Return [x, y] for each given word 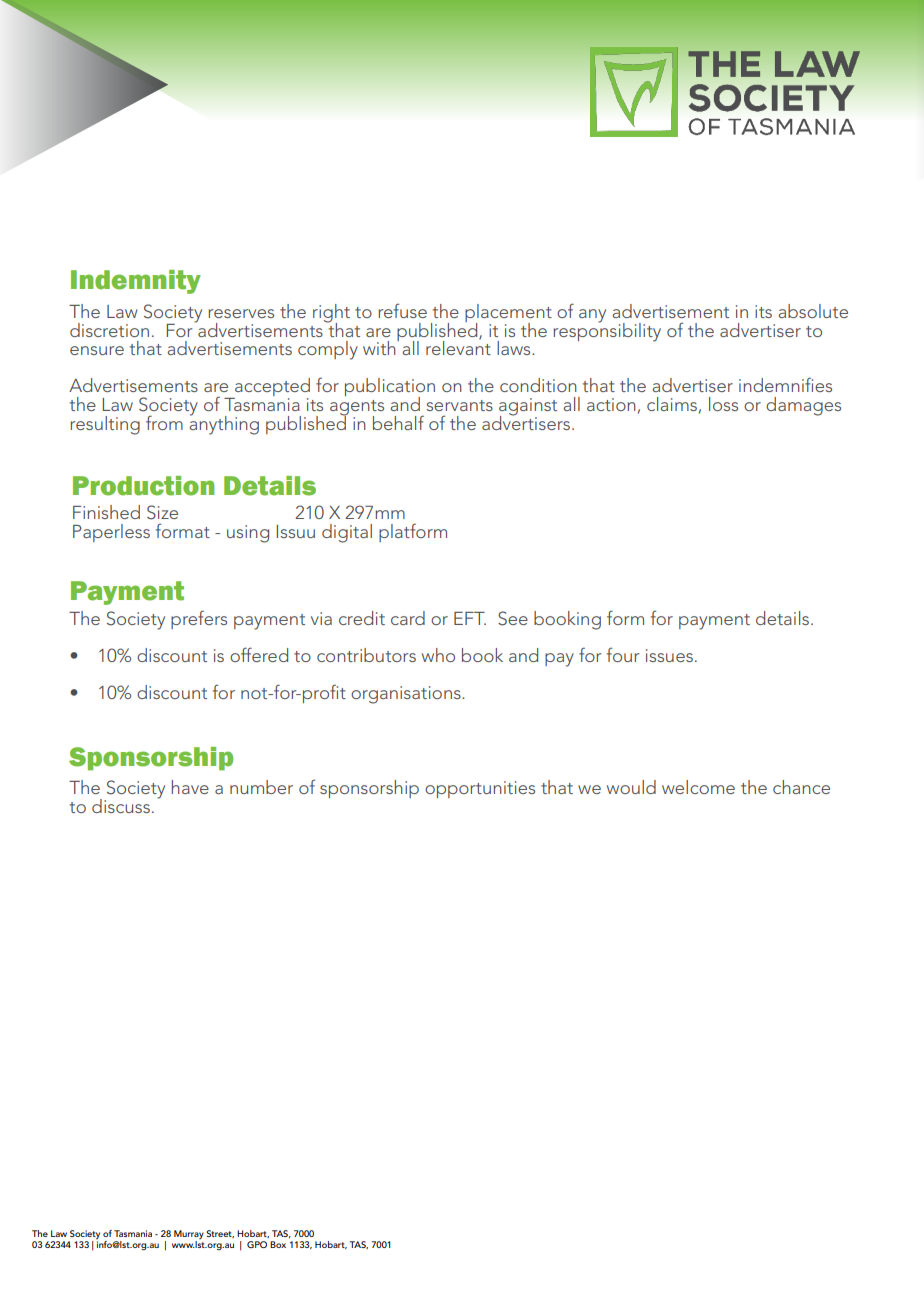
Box [278, 1244]
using [248, 534]
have [190, 787]
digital [347, 533]
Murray [189, 1236]
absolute [813, 311]
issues [669, 655]
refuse [402, 310]
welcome [698, 787]
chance [801, 787]
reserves [241, 313]
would [631, 787]
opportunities [480, 789]
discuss [121, 806]
